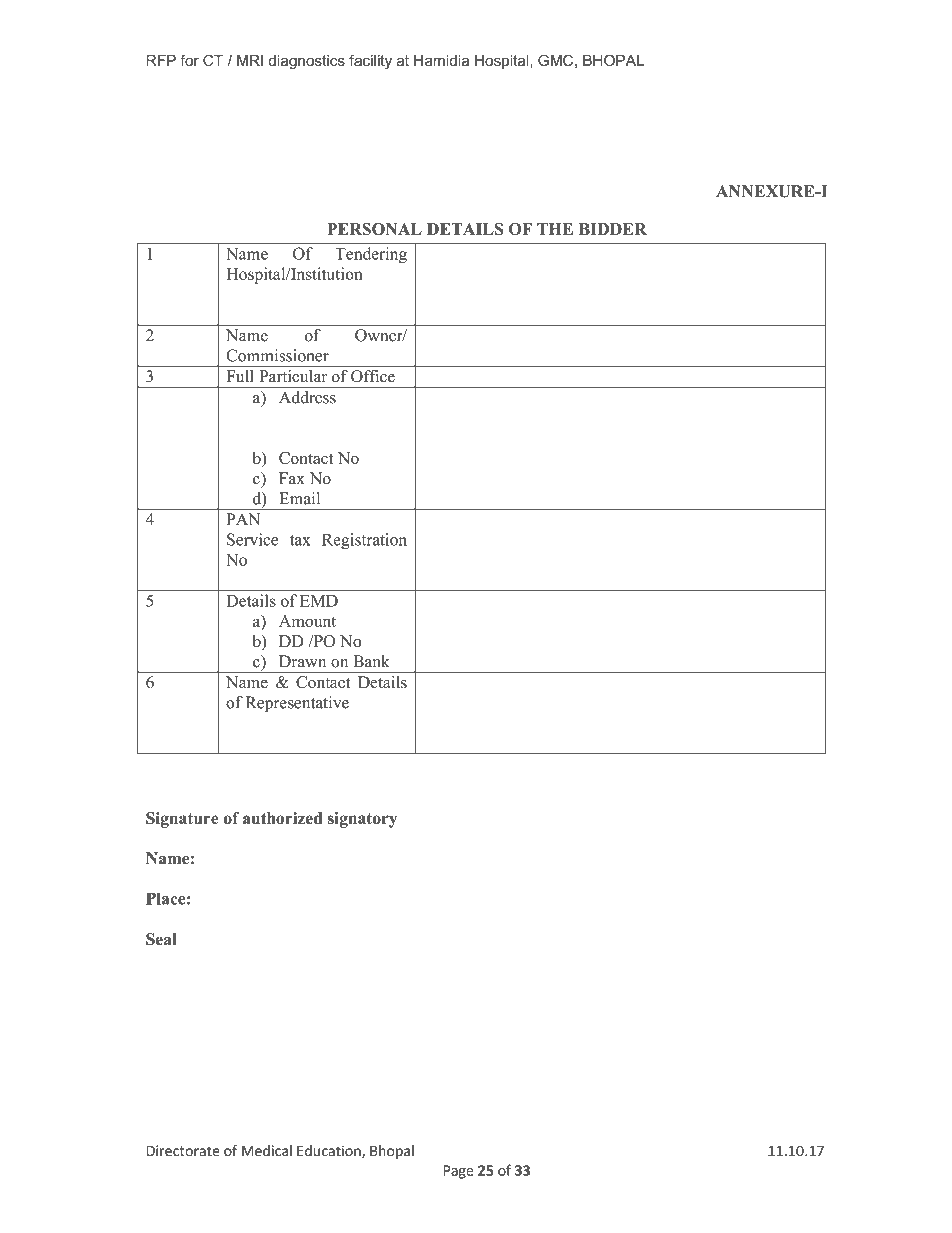 The image size is (952, 1233). What do you see at coordinates (364, 541) in the screenshot?
I see `Registration` at bounding box center [364, 541].
